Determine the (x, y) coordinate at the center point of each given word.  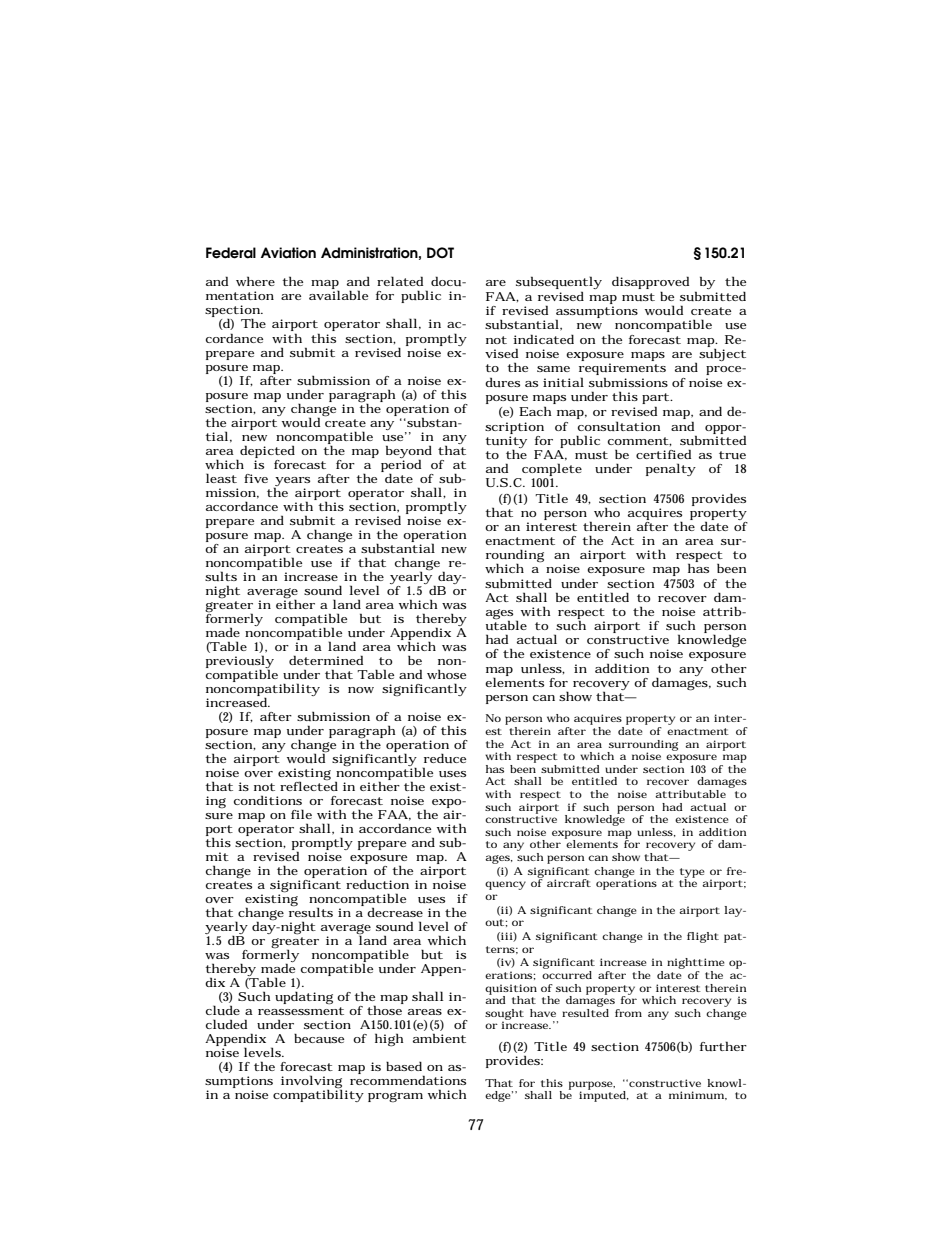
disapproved (650, 284)
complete (551, 471)
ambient (439, 1038)
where (255, 281)
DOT (440, 252)
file (301, 814)
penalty (670, 469)
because (319, 1038)
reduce (445, 758)
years (292, 482)
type (692, 874)
